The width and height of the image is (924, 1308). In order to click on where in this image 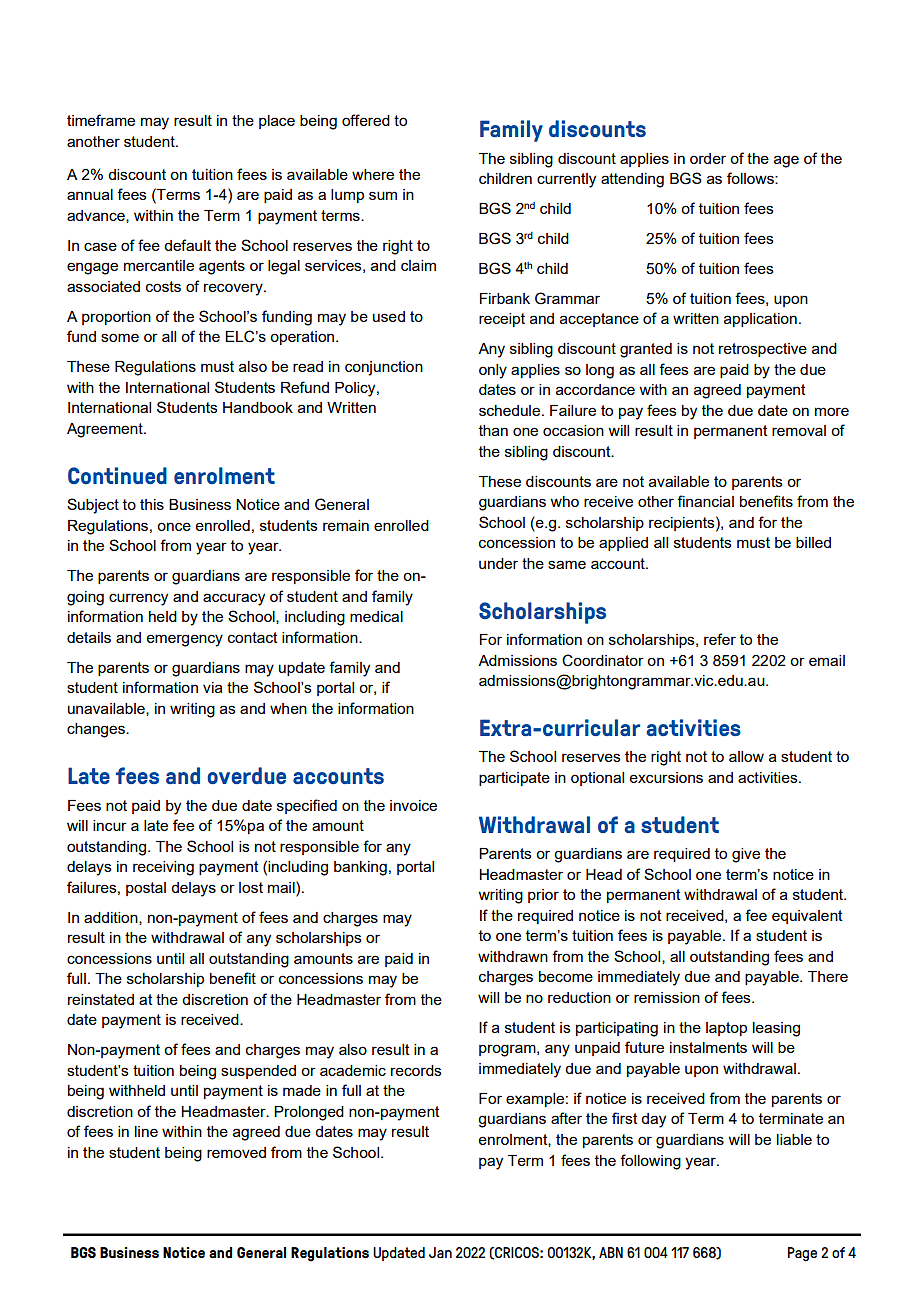, I will do `click(373, 174)`.
